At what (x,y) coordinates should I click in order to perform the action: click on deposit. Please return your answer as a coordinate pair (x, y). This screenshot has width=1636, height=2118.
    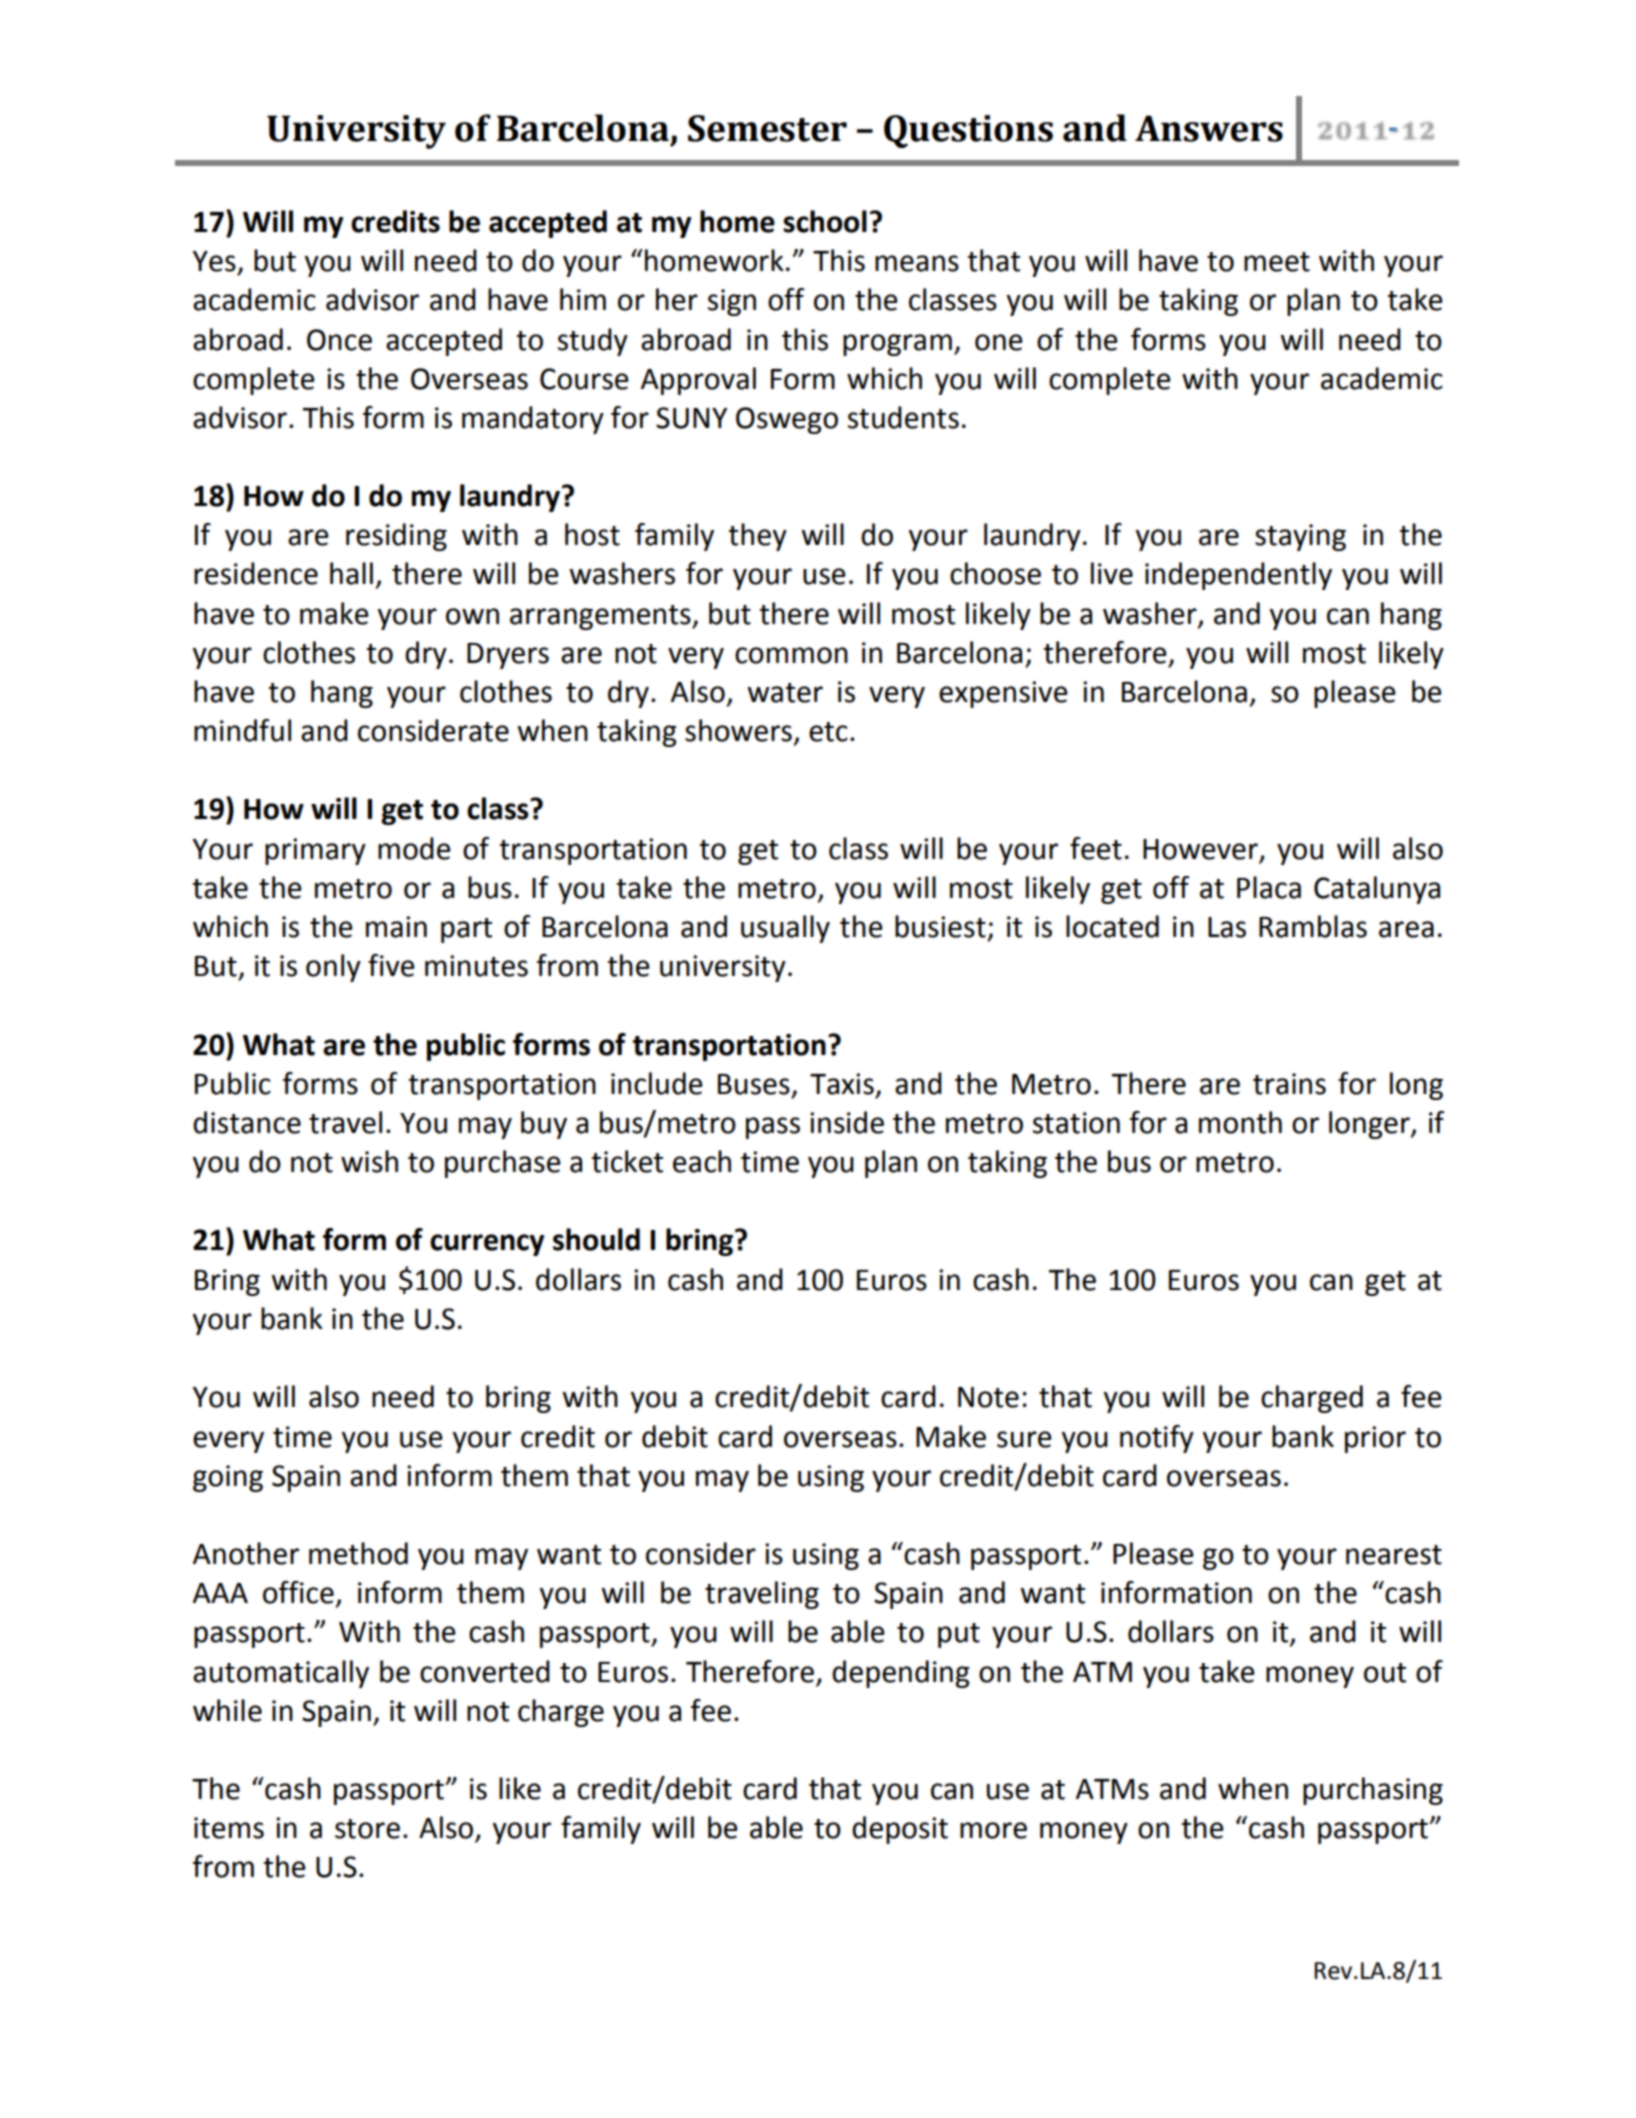
    Looking at the image, I should click on (900, 1830).
